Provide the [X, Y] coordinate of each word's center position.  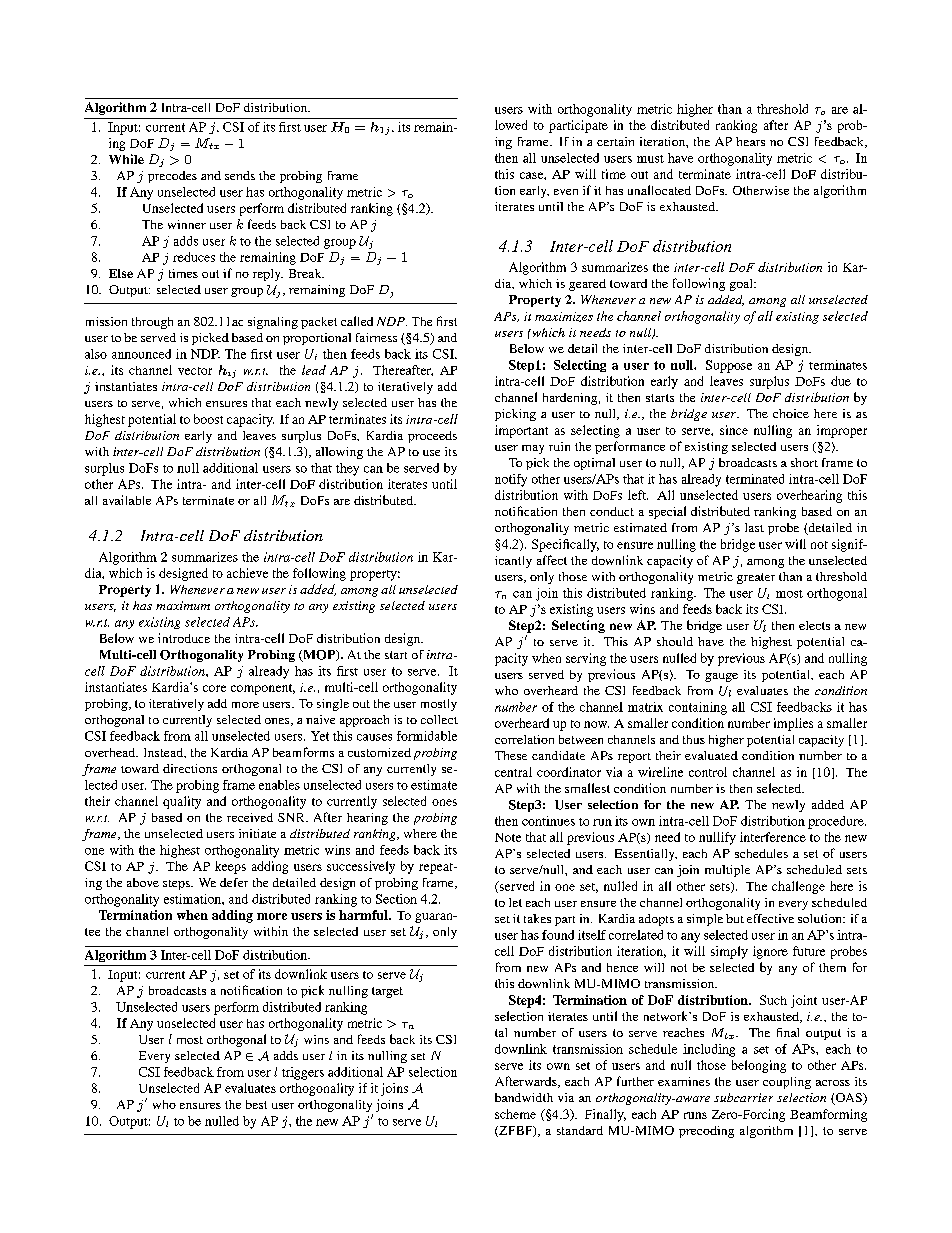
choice [791, 413]
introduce [184, 638]
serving [586, 659]
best [256, 1104]
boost [208, 419]
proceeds [432, 437]
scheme [515, 1114]
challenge [798, 887]
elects [814, 625]
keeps [230, 867]
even [566, 192]
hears [750, 141]
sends [240, 175]
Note [508, 837]
